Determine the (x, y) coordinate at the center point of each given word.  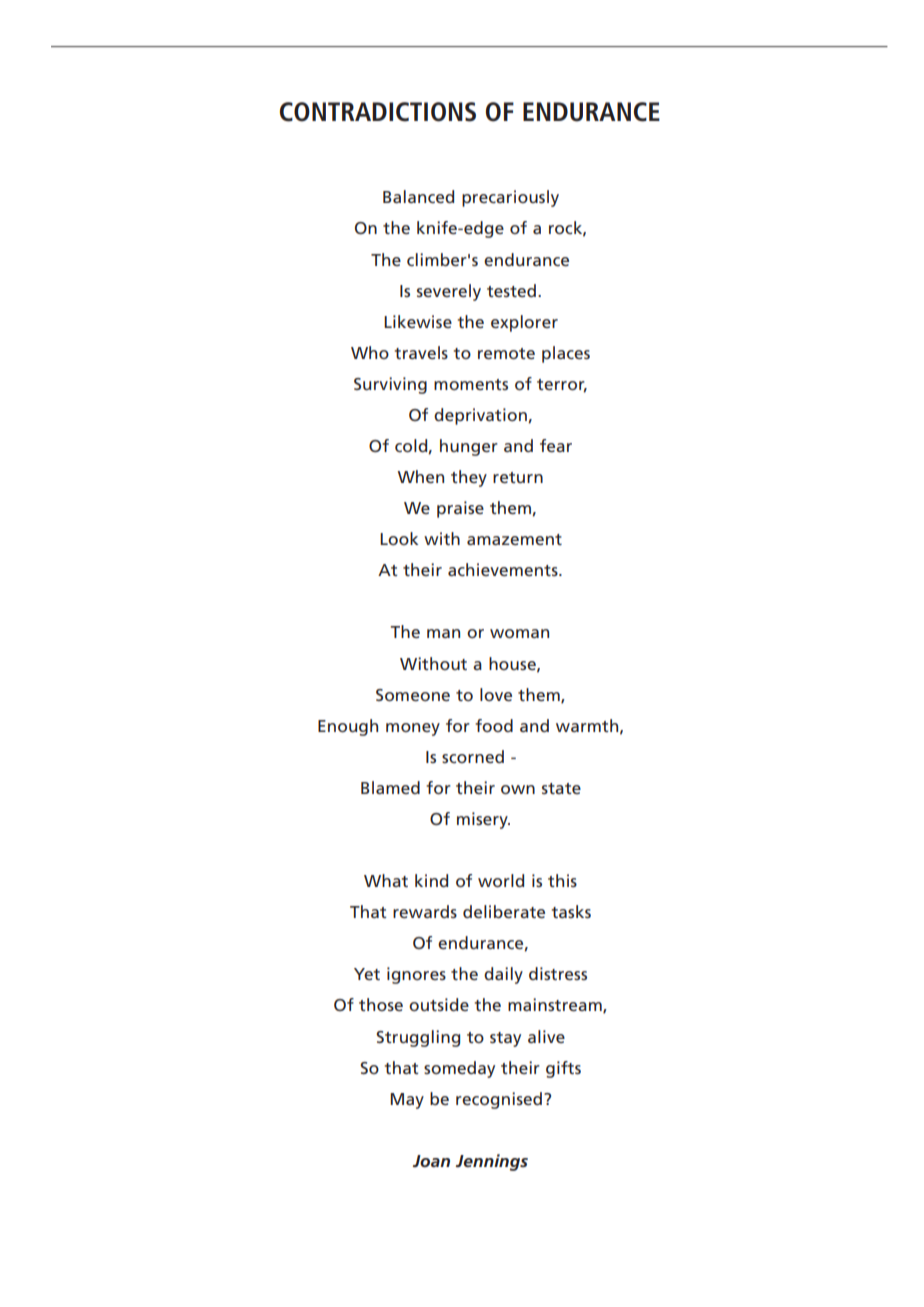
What (386, 880)
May (407, 1101)
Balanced (418, 196)
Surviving (390, 385)
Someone (413, 695)
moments (471, 384)
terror (562, 385)
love (496, 694)
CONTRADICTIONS (378, 112)
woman (519, 633)
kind (431, 880)
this (562, 880)
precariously (510, 198)
